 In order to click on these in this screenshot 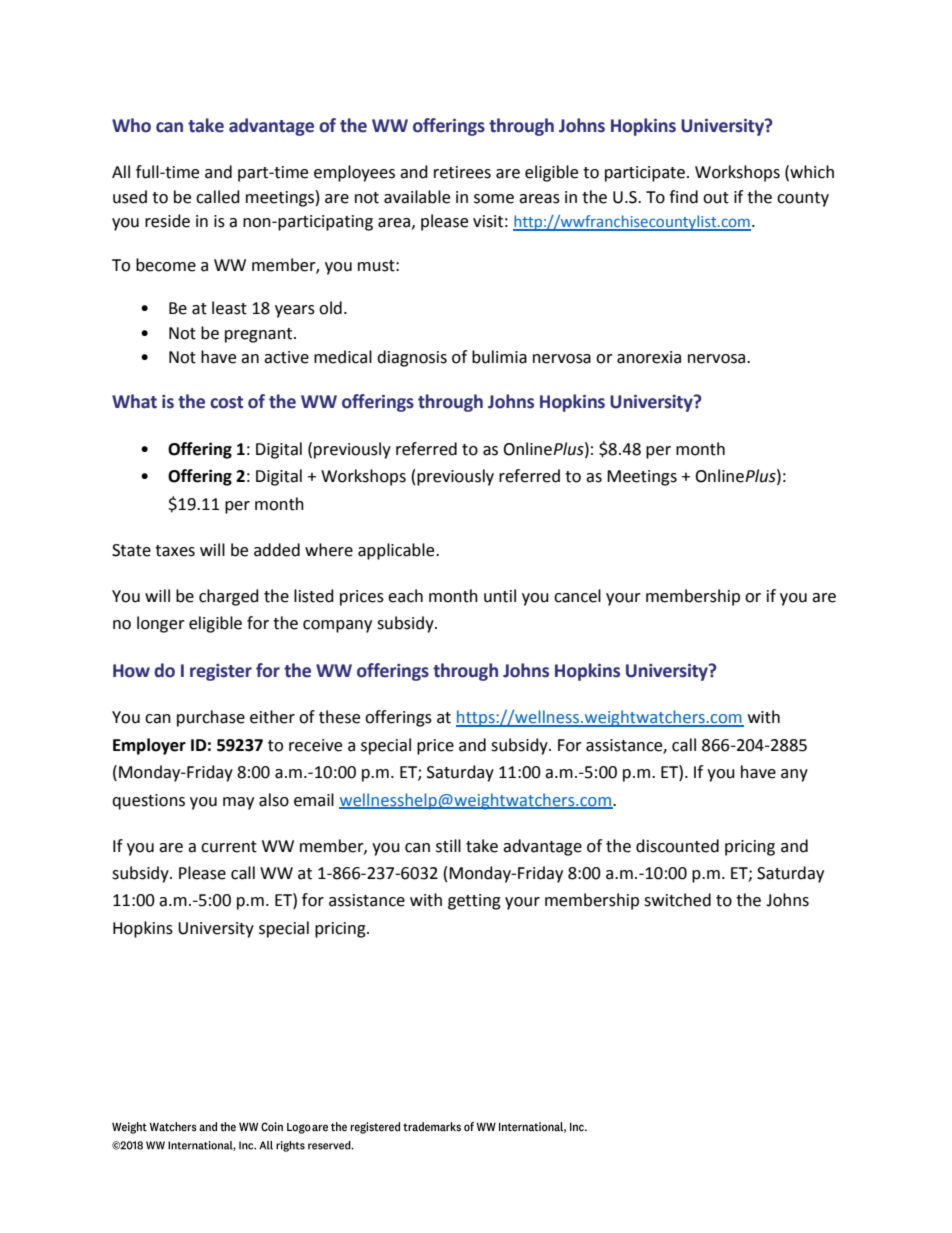, I will do `click(339, 717)`.
